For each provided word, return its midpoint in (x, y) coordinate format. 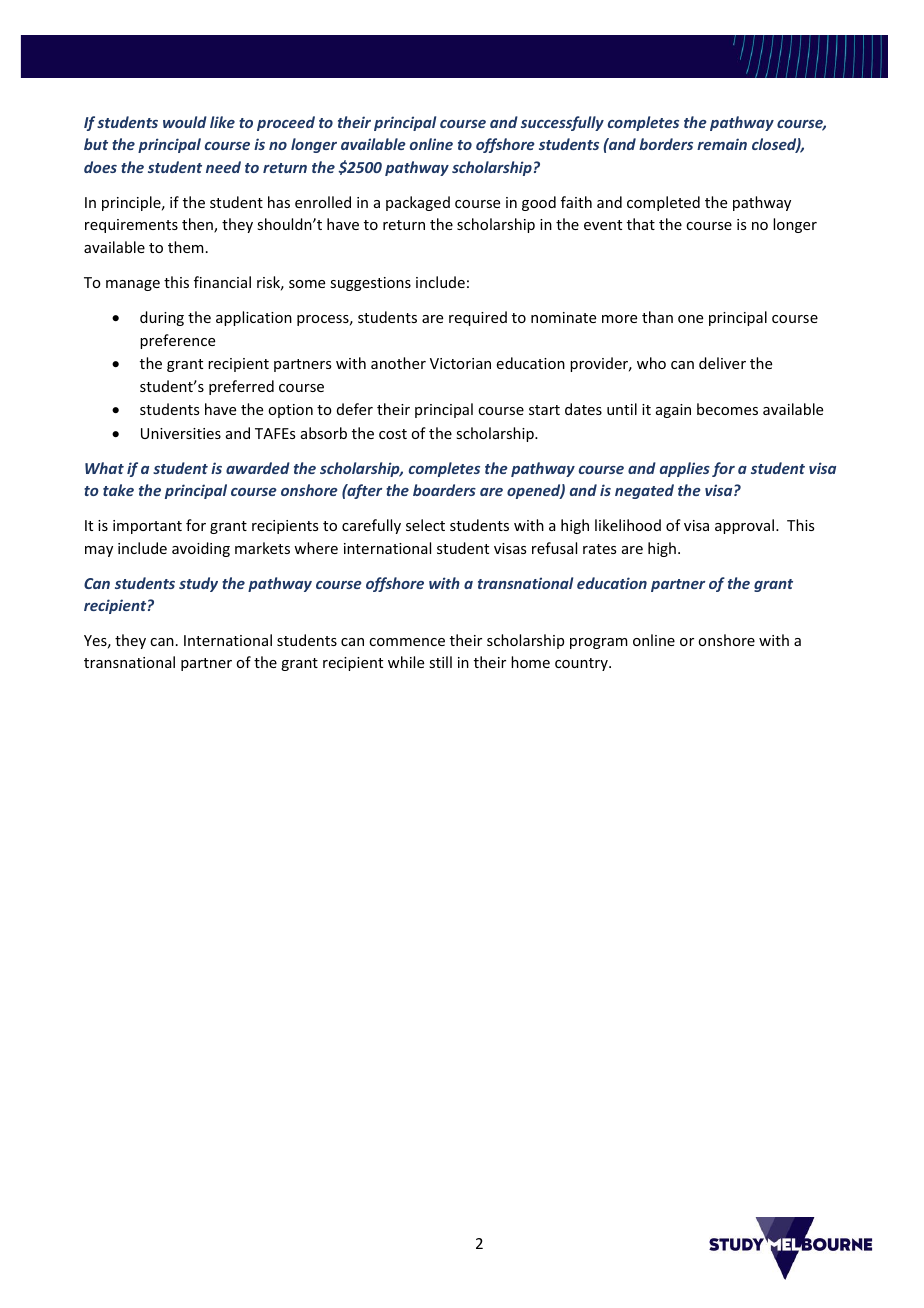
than (657, 317)
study (198, 584)
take (118, 490)
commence (407, 642)
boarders (444, 490)
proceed (286, 123)
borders (666, 144)
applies (685, 469)
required (478, 318)
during (162, 318)
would (185, 122)
